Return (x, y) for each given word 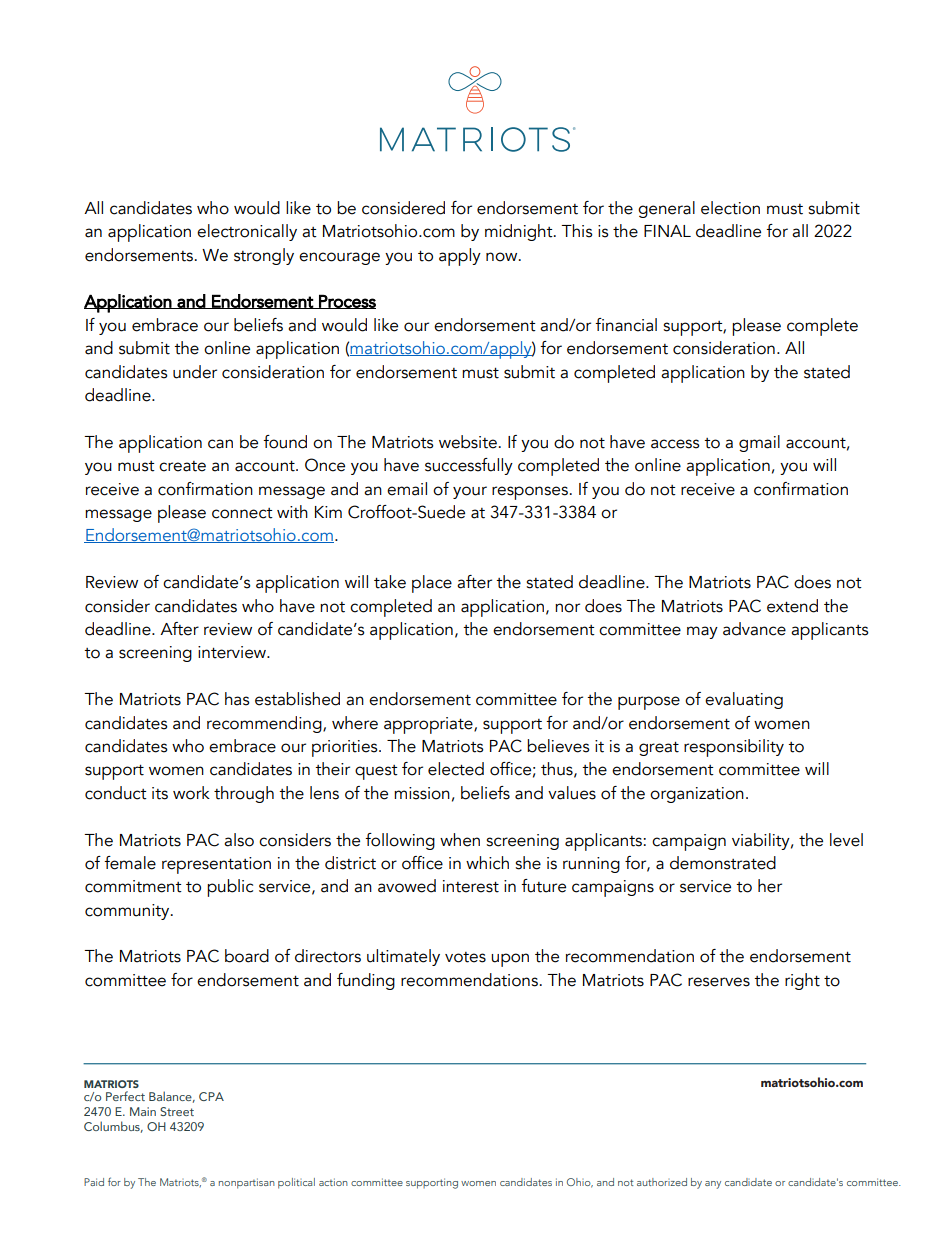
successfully (469, 466)
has (237, 699)
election (730, 208)
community (128, 912)
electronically (247, 232)
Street (177, 1111)
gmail (759, 443)
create (182, 466)
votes (465, 957)
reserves (719, 982)
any (713, 1185)
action (333, 1182)
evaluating (744, 700)
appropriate (429, 725)
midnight (520, 232)
